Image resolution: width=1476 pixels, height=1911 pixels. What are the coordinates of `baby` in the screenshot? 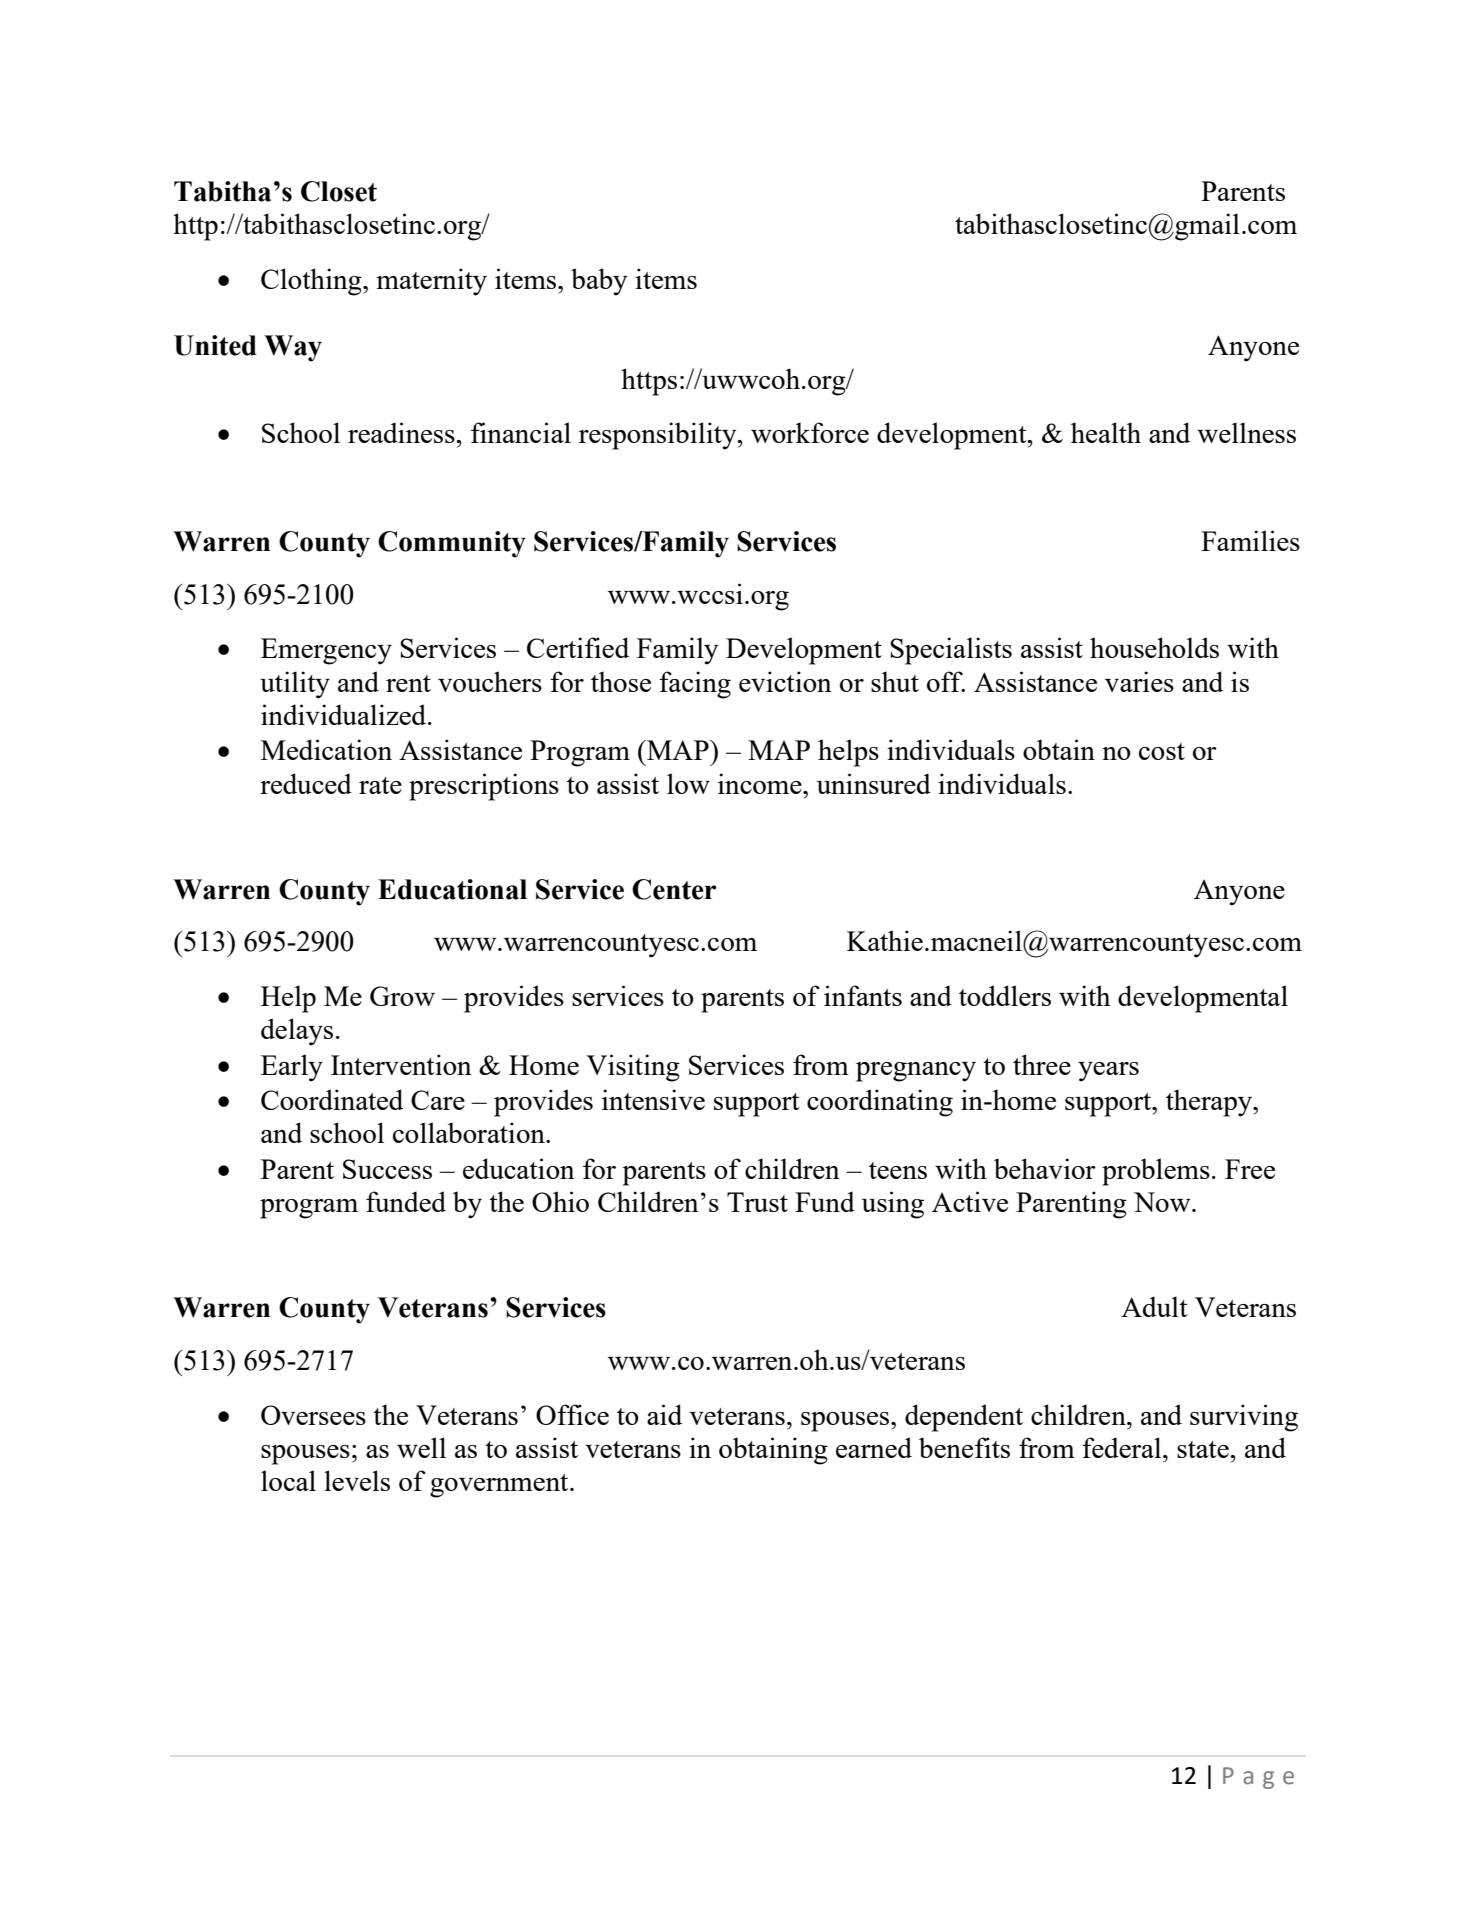 It's located at (599, 282).
